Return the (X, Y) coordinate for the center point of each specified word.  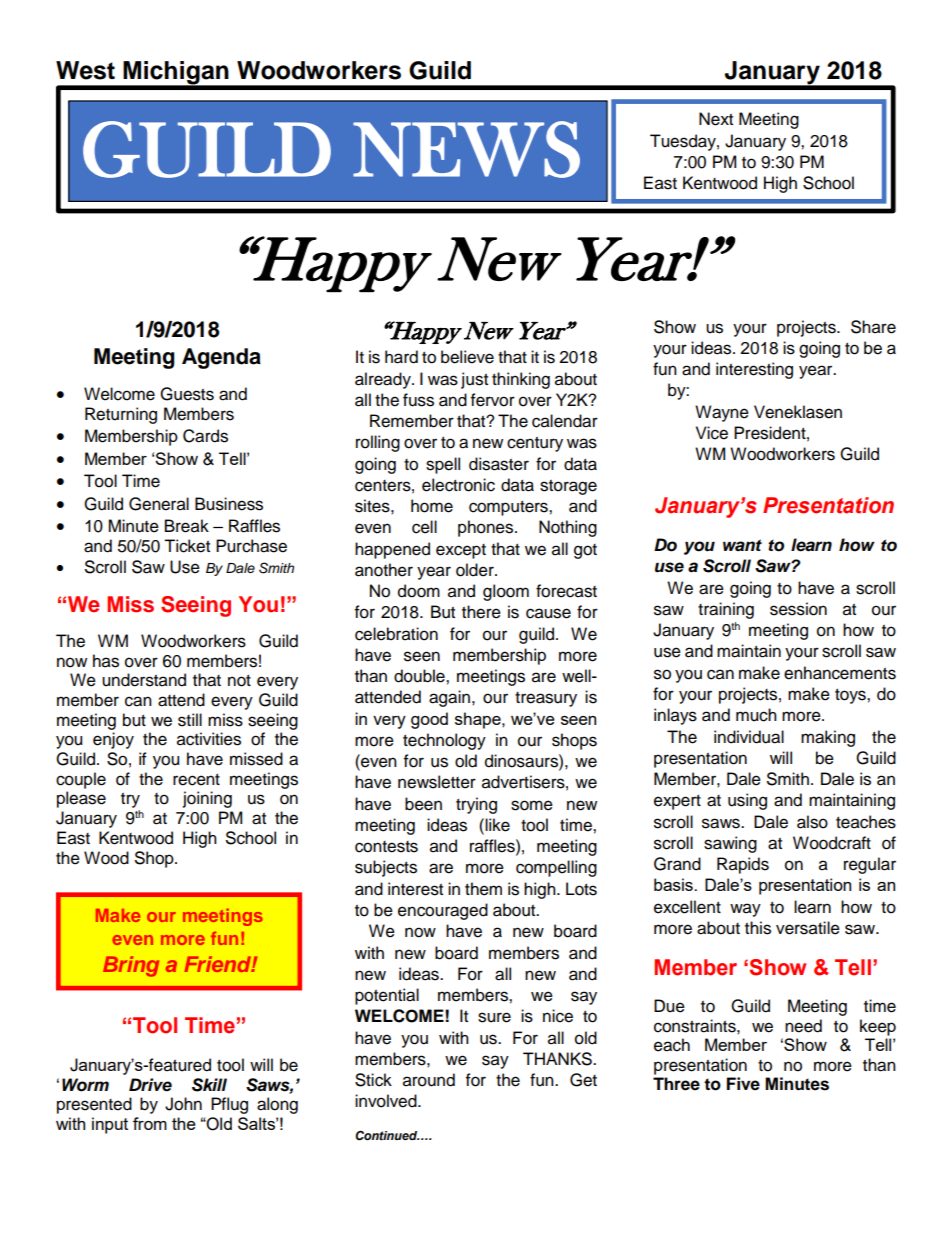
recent (196, 780)
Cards (205, 436)
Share (873, 327)
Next (716, 119)
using (747, 801)
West (85, 70)
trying (476, 805)
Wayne (722, 413)
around (429, 1080)
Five (743, 1084)
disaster (499, 464)
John (183, 1104)
